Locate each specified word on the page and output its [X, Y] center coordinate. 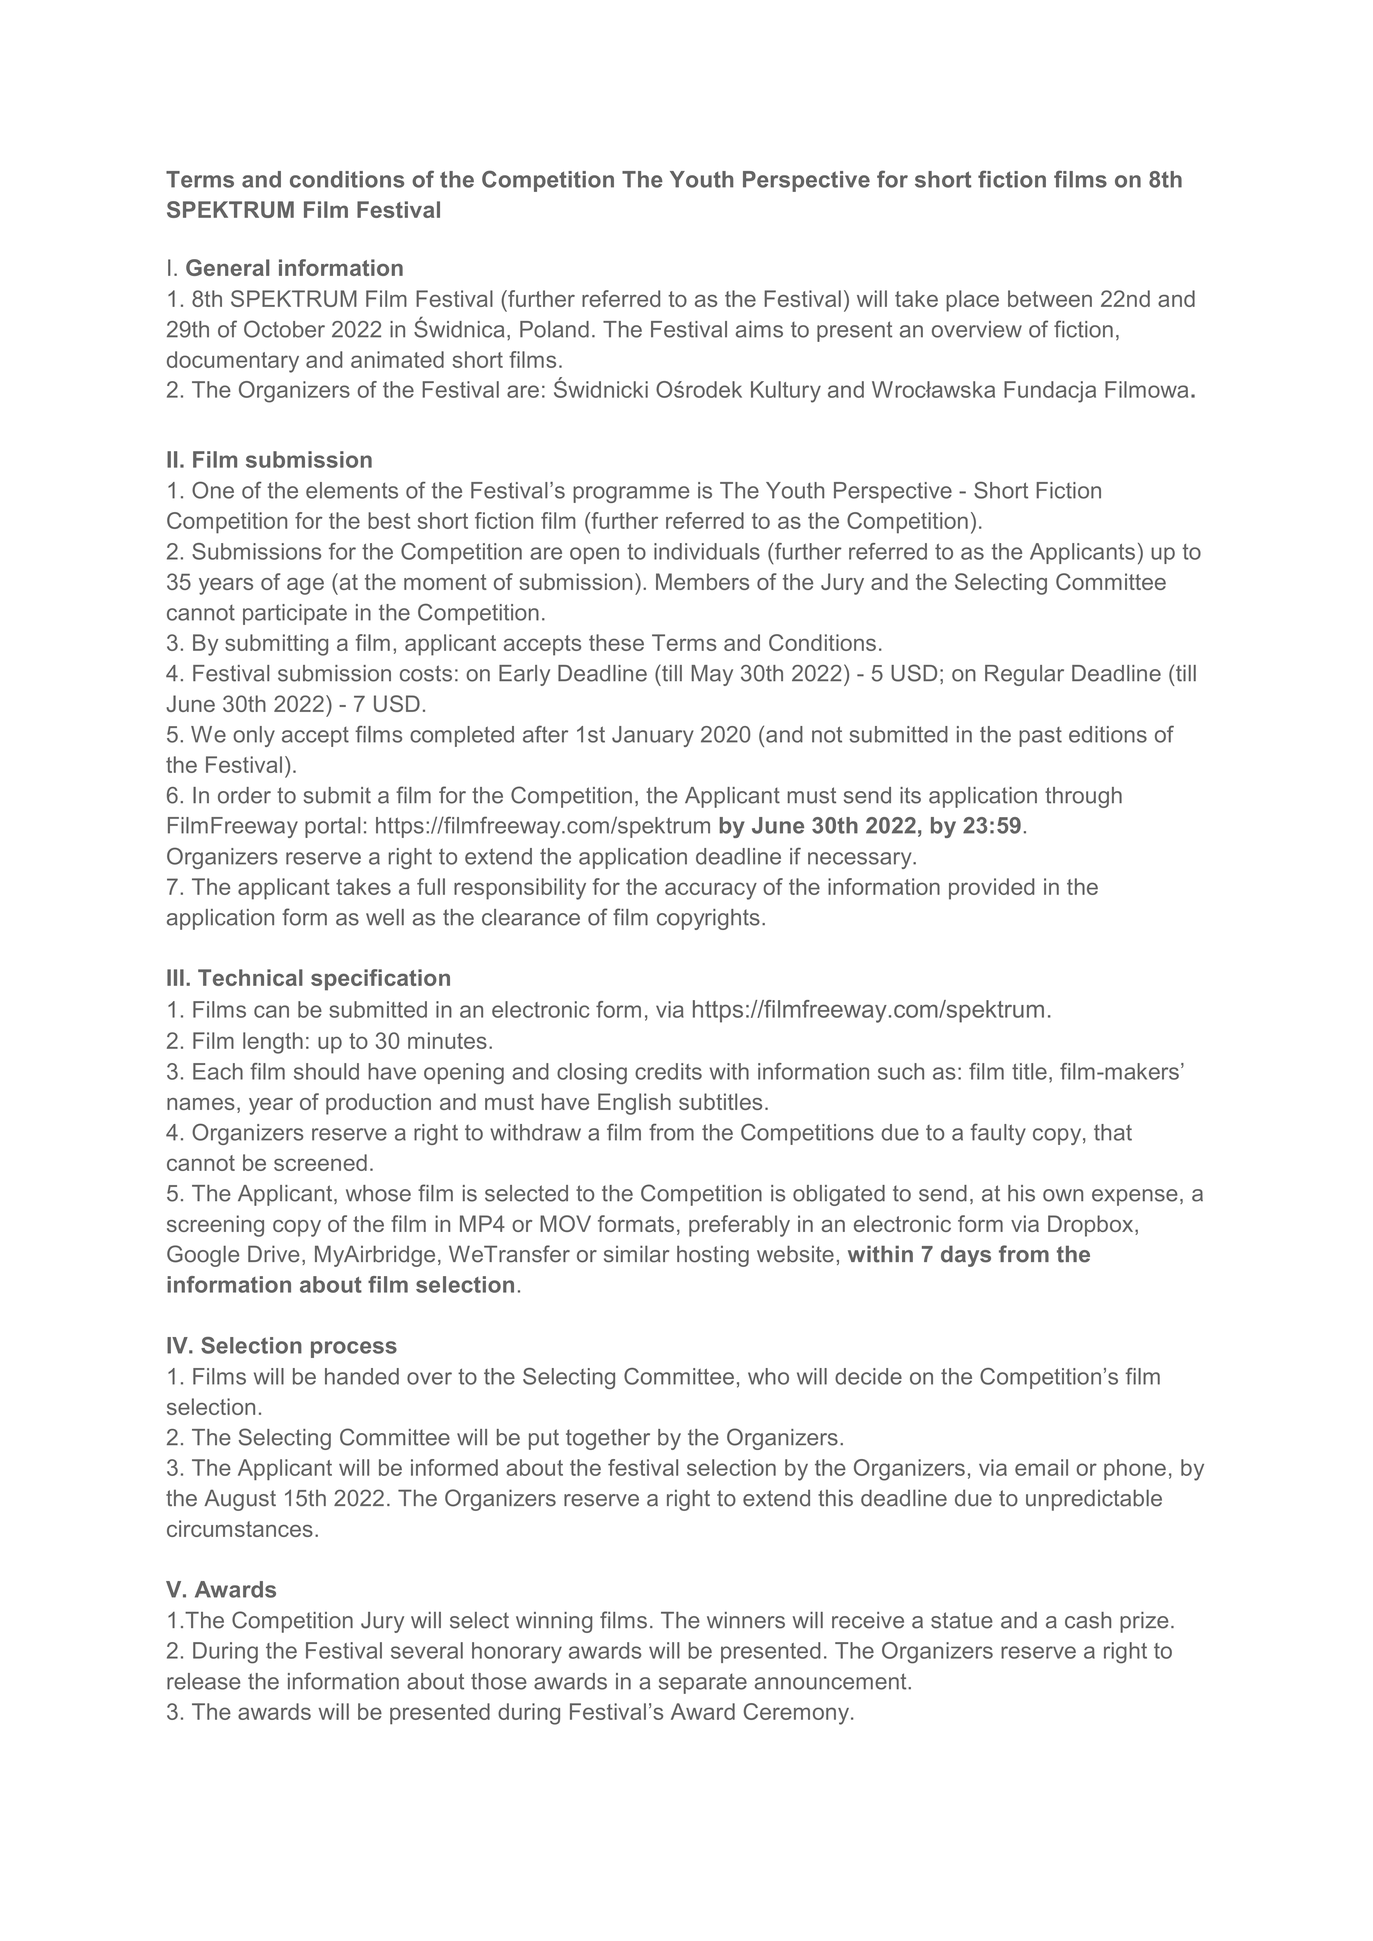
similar [636, 1254]
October [284, 329]
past [1040, 737]
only [254, 736]
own [1063, 1195]
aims [759, 329]
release [203, 1681]
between [1050, 298]
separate [703, 1683]
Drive [274, 1254]
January [653, 736]
